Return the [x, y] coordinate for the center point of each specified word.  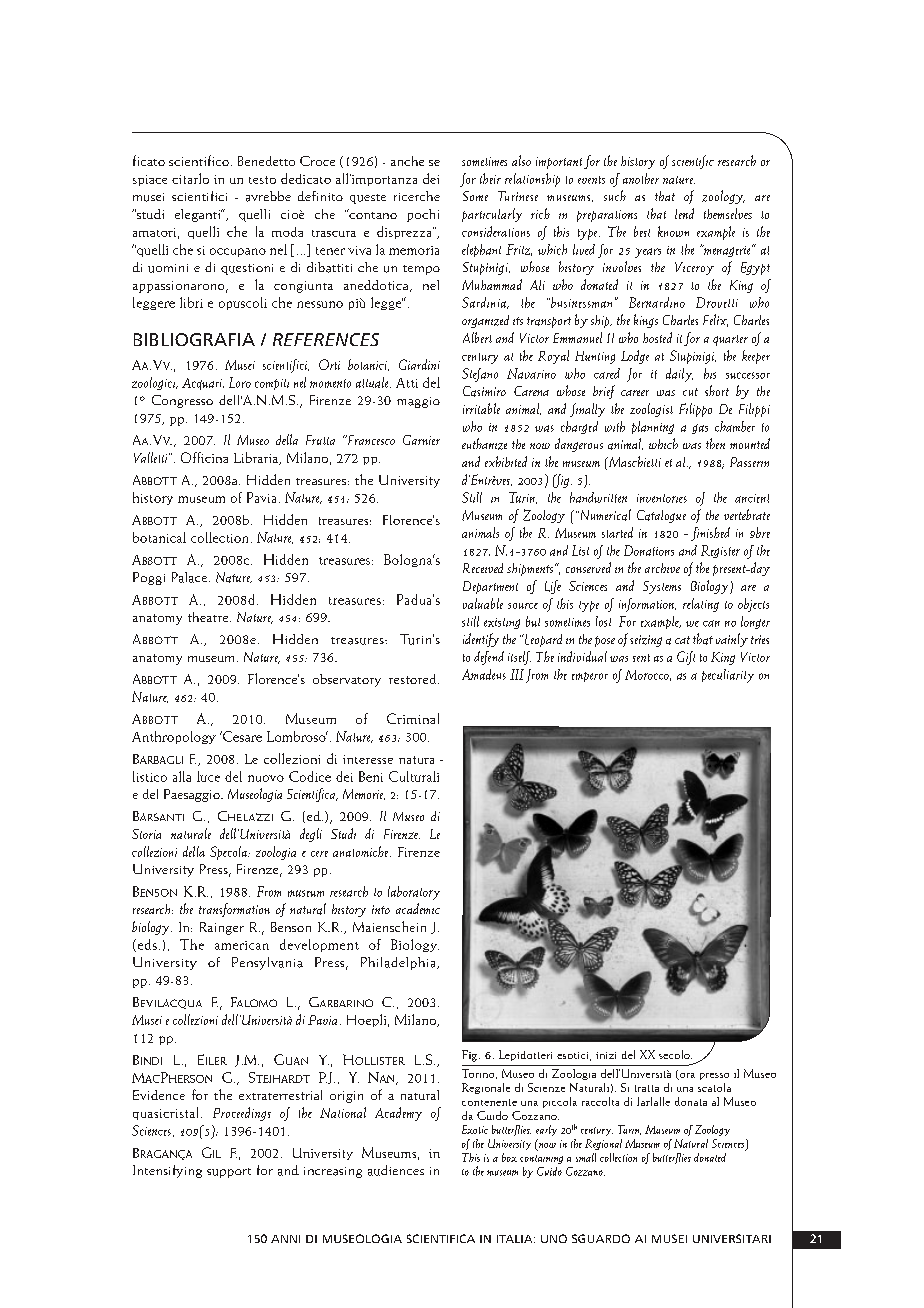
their [490, 178]
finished [710, 534]
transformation [234, 910]
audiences [396, 1170]
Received [483, 568]
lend [684, 213]
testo [262, 180]
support [229, 1173]
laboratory [414, 893]
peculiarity [728, 676]
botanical [159, 537]
